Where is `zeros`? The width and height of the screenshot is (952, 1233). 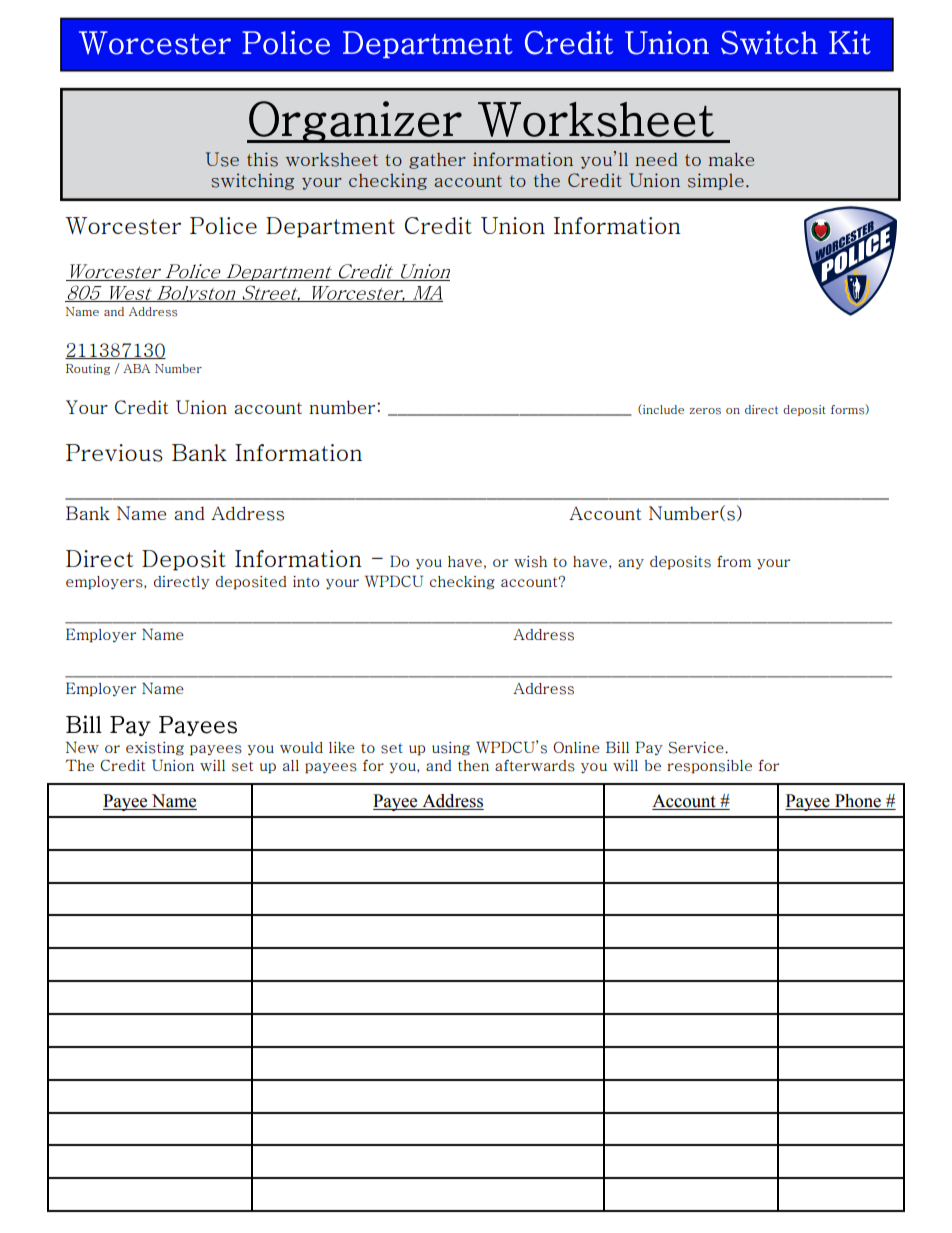 zeros is located at coordinates (705, 411).
